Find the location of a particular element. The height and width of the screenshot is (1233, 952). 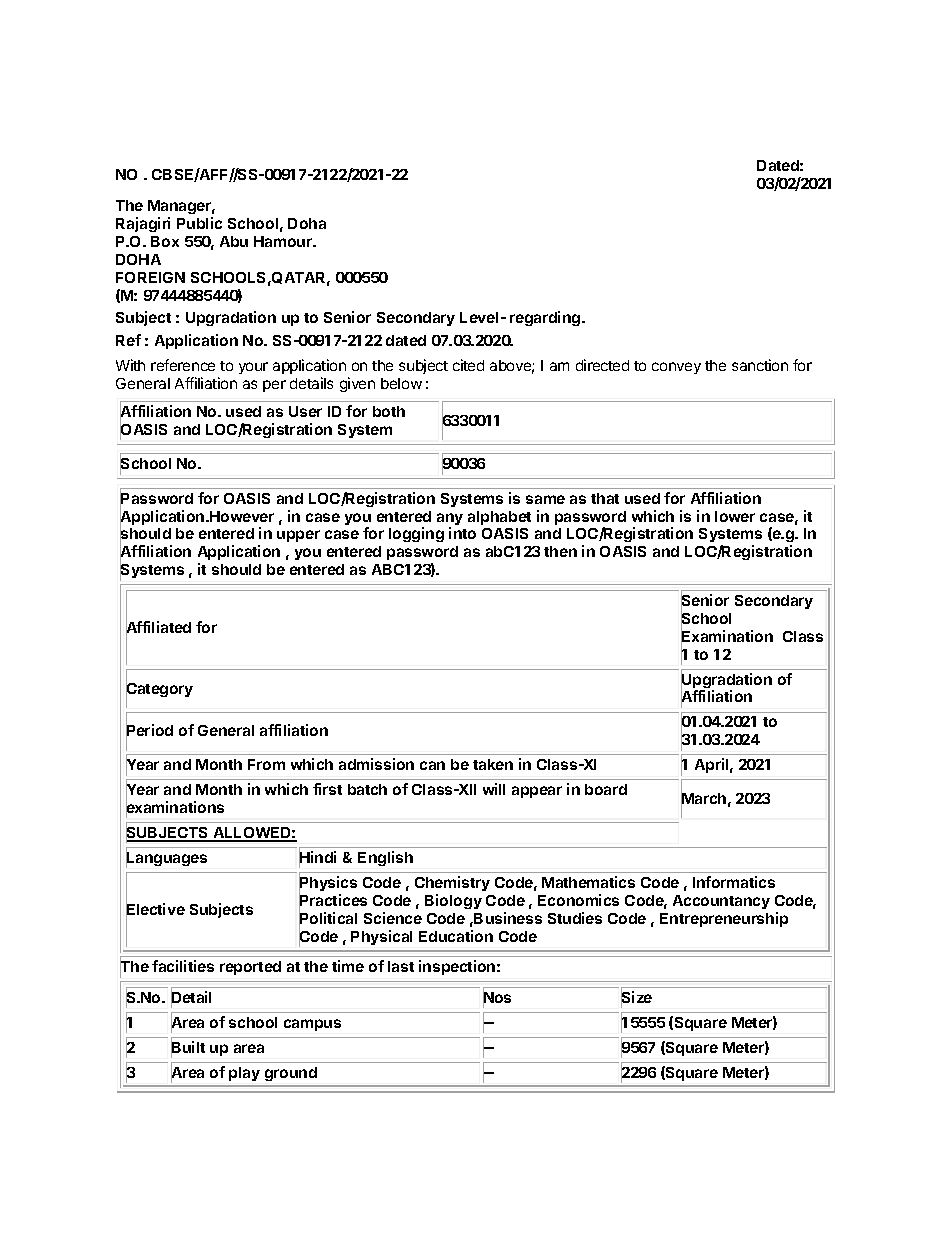

convey is located at coordinates (676, 368).
